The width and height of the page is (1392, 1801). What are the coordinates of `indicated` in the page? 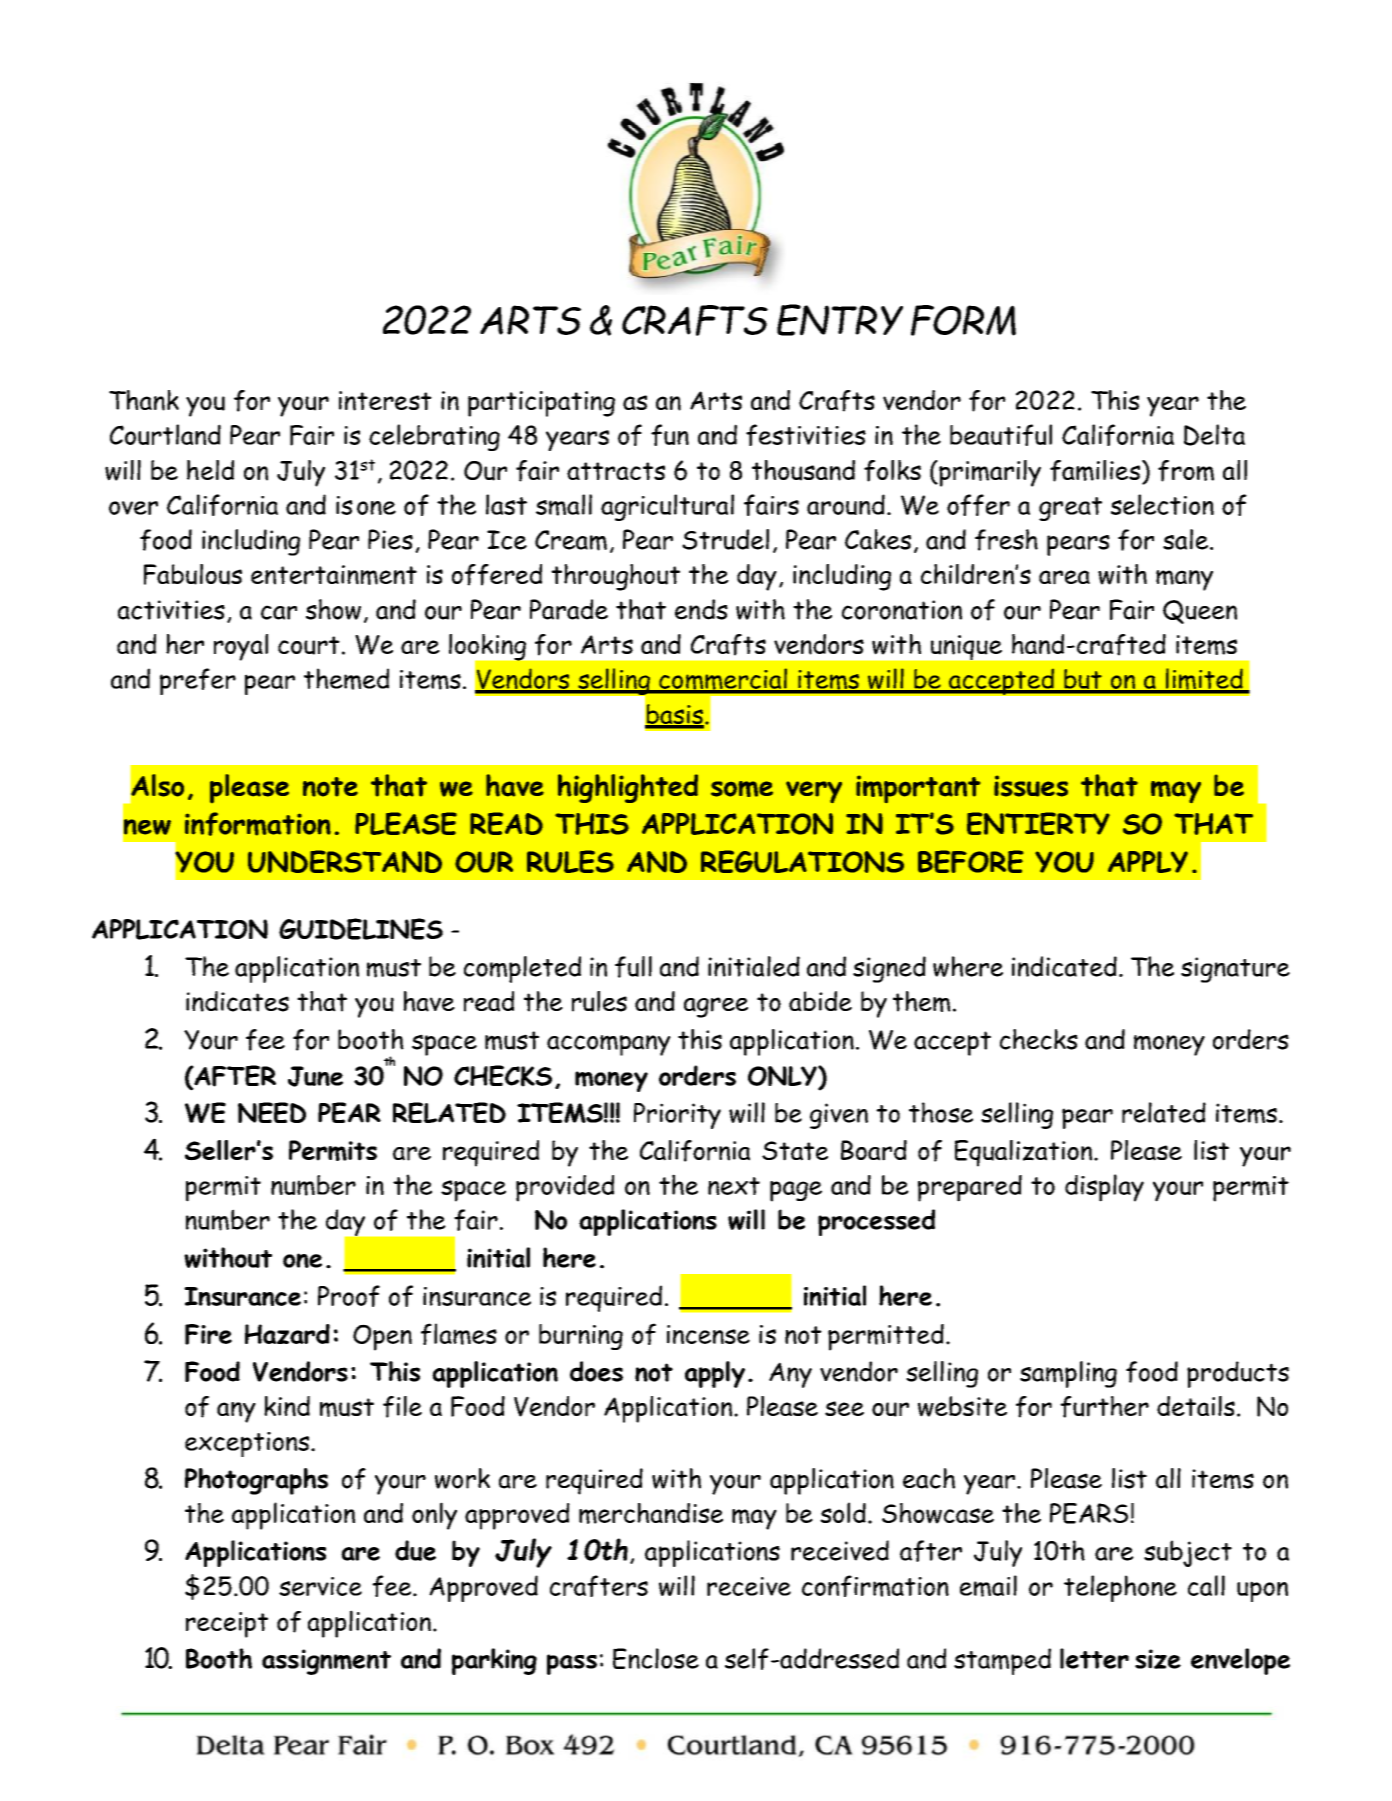 It's located at (1064, 966).
